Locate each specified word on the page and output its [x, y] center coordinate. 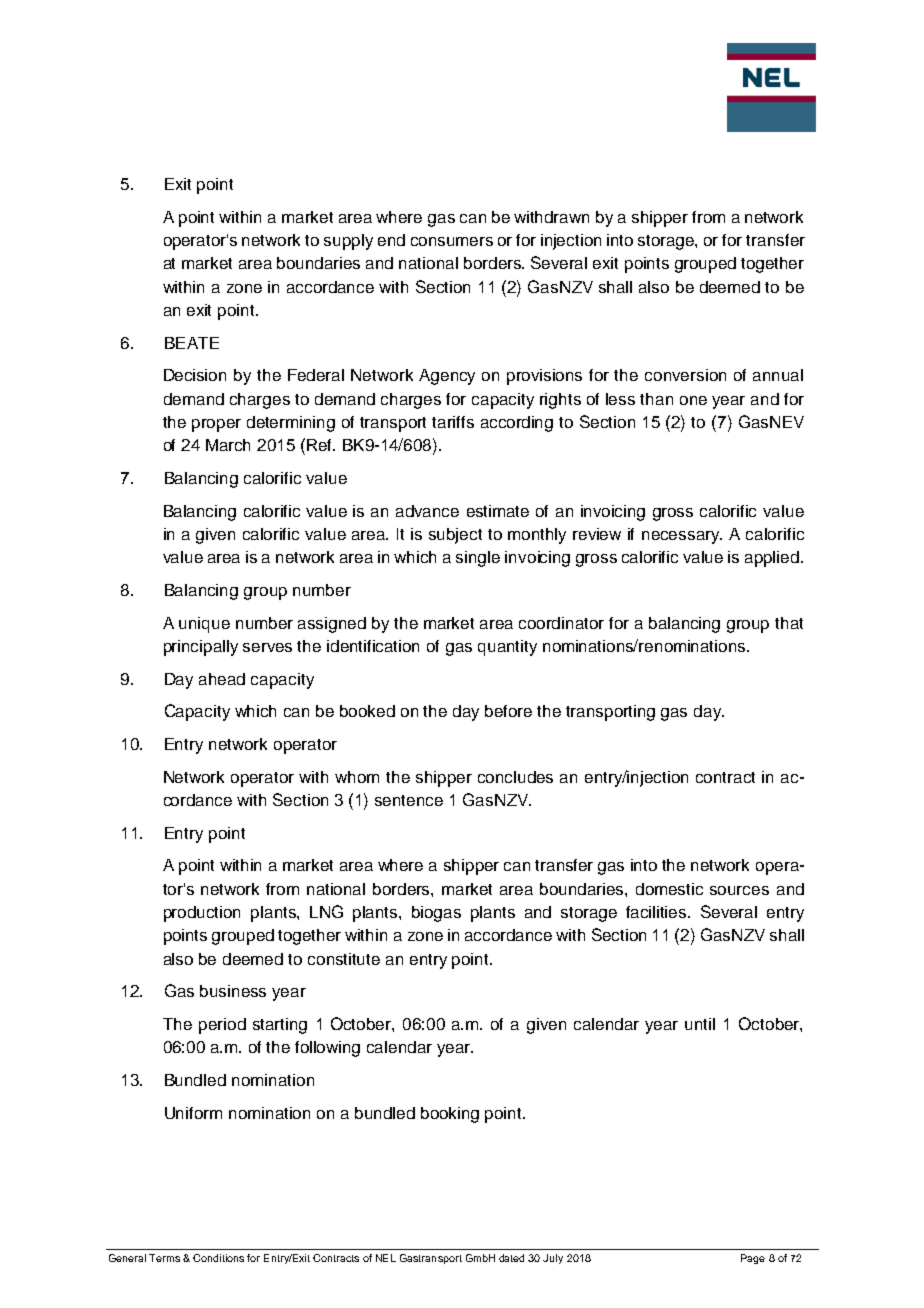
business [233, 991]
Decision [195, 375]
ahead [222, 679]
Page [753, 1259]
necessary [682, 537]
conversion [685, 375]
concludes [515, 777]
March [228, 445]
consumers [452, 241]
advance [427, 511]
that [789, 623]
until [700, 1024]
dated [511, 1258]
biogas [436, 914]
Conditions [218, 1258]
